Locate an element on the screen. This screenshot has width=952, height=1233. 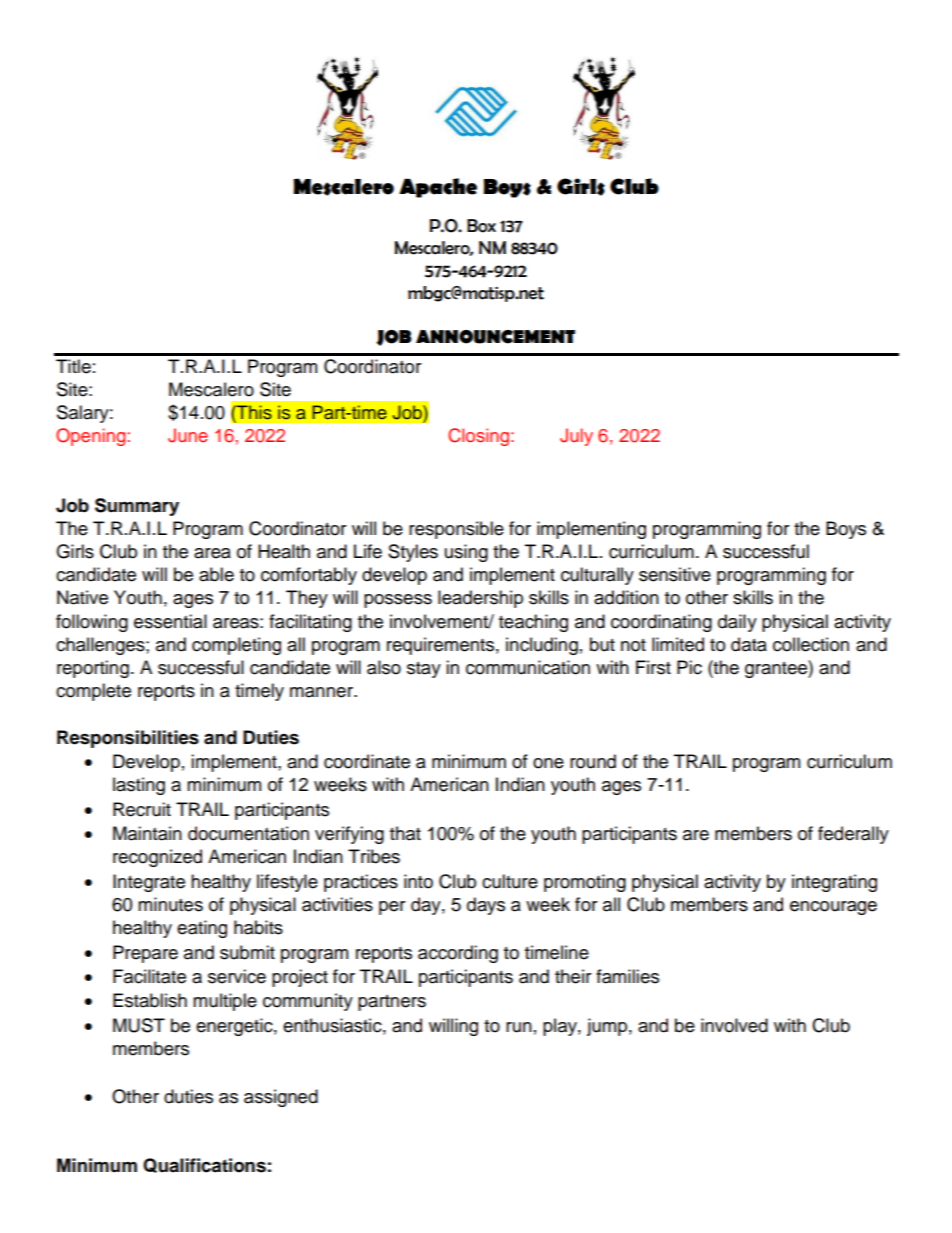
Qualifications is located at coordinates (204, 1165).
